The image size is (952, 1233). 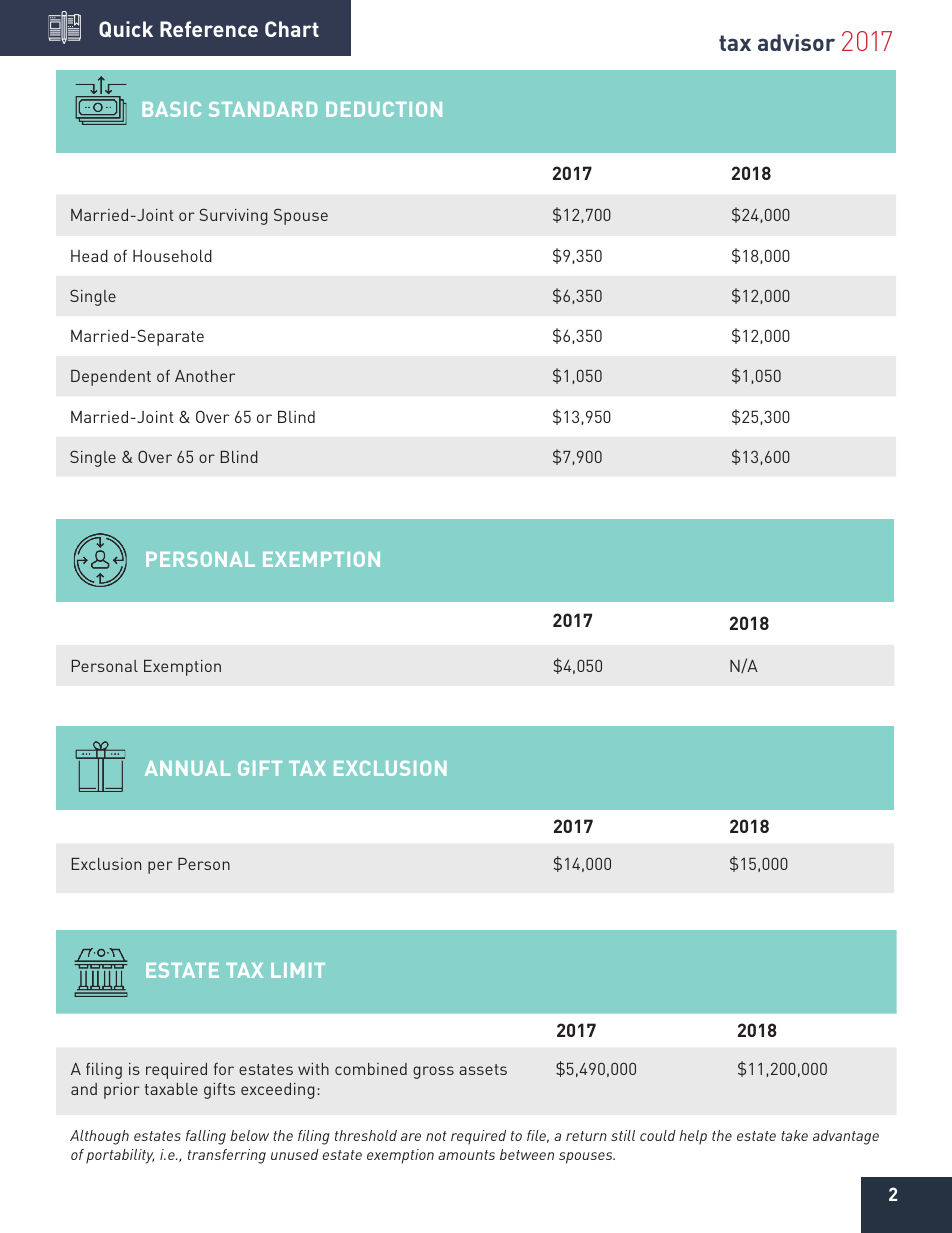 What do you see at coordinates (263, 109) in the document?
I see `STANDARD` at bounding box center [263, 109].
